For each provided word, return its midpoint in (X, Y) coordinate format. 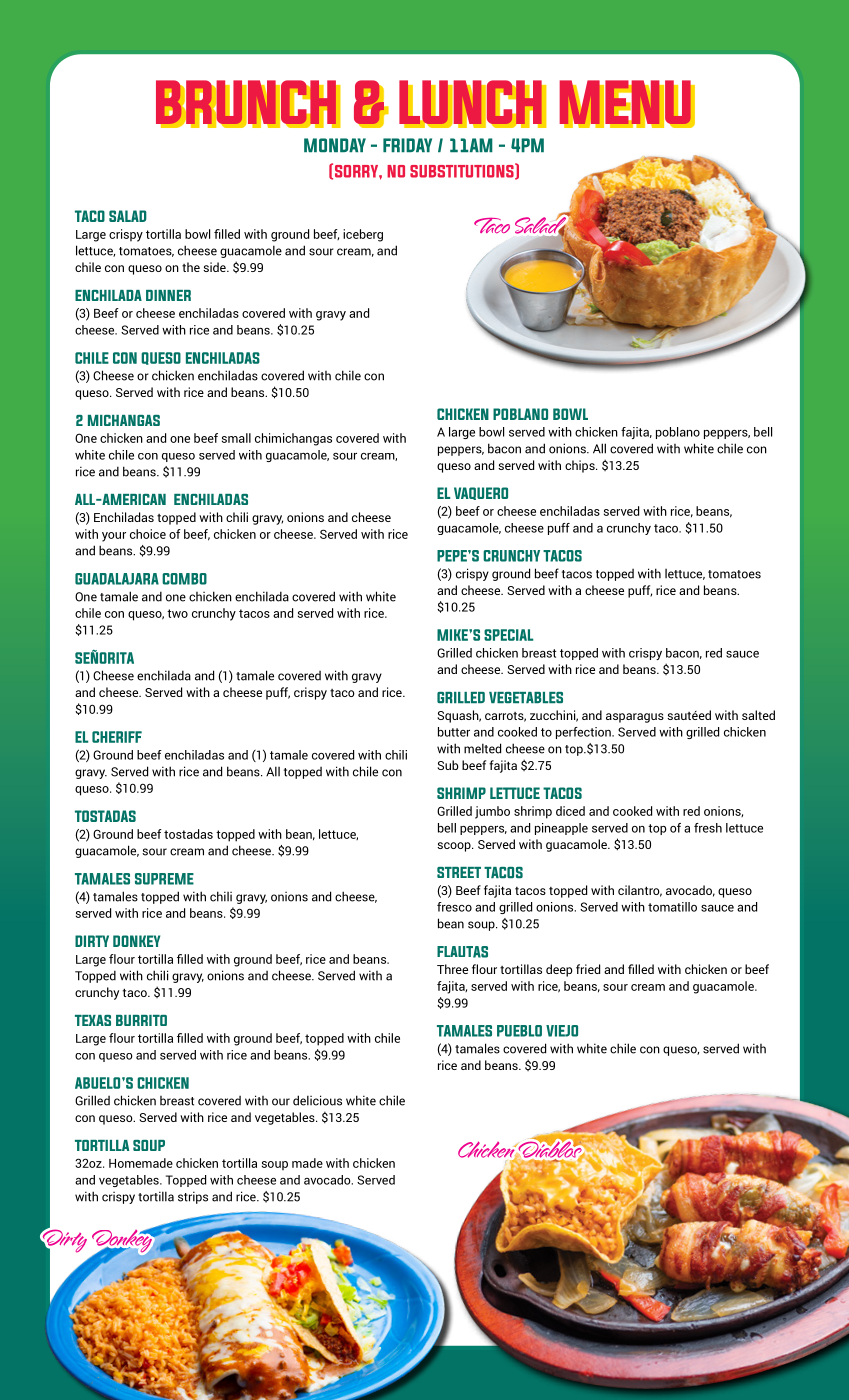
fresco (454, 907)
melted (482, 748)
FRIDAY (407, 145)
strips (193, 1197)
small (236, 438)
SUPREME (164, 879)
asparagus (635, 718)
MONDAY (335, 145)
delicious (317, 1100)
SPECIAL (508, 635)
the (191, 267)
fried (588, 969)
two (177, 613)
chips (581, 466)
